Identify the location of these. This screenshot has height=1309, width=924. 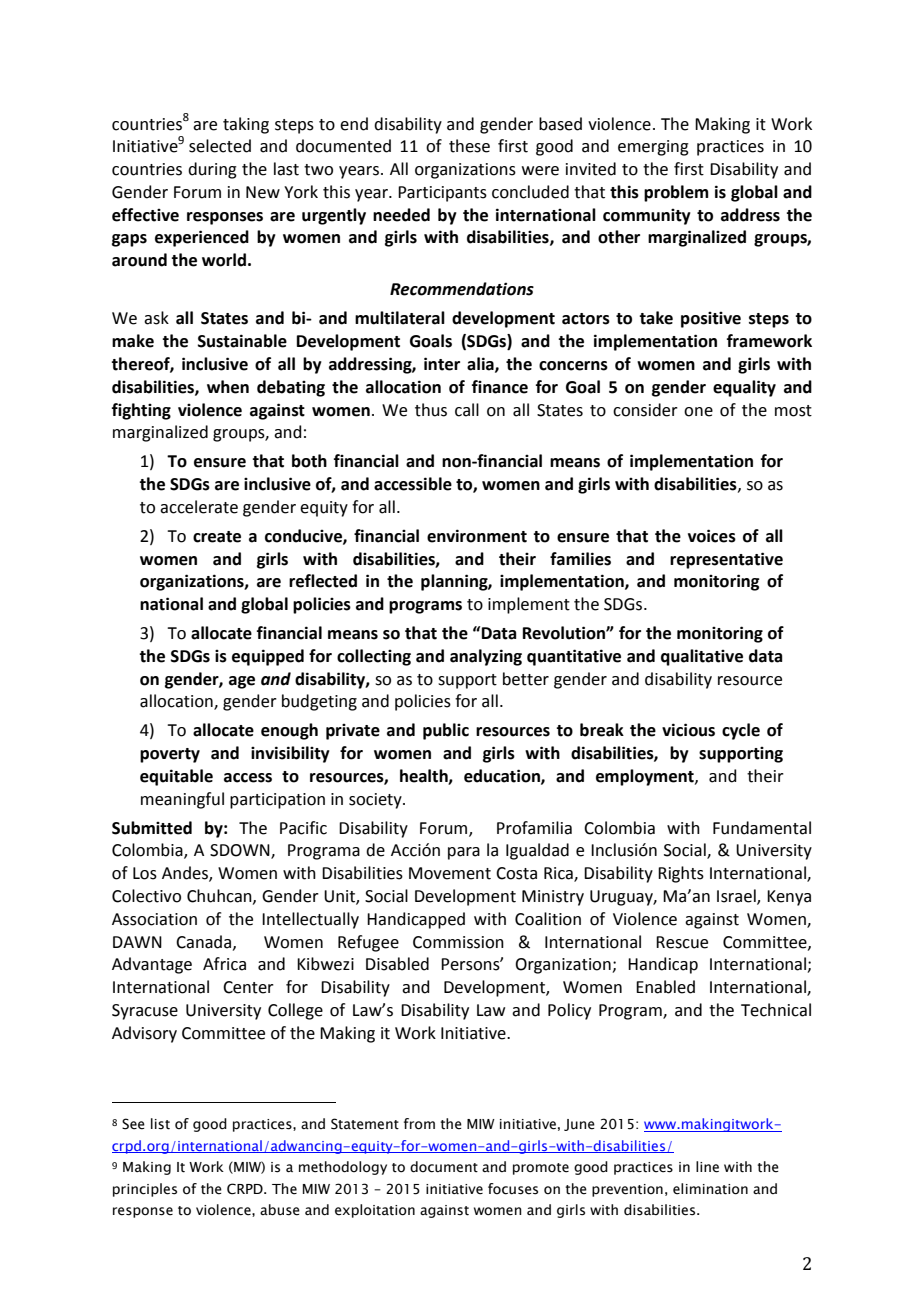
(469, 146).
